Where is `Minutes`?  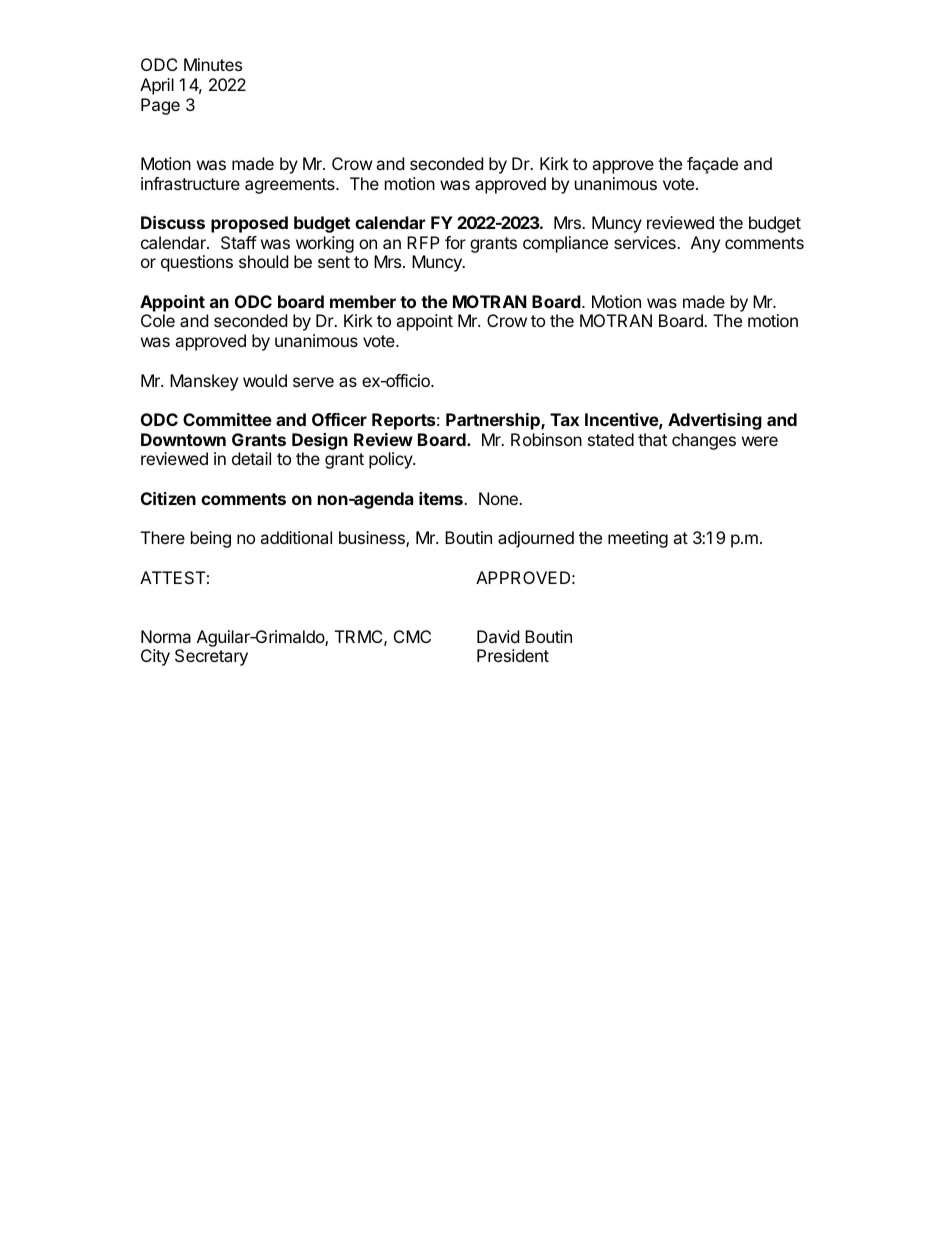 Minutes is located at coordinates (213, 64).
